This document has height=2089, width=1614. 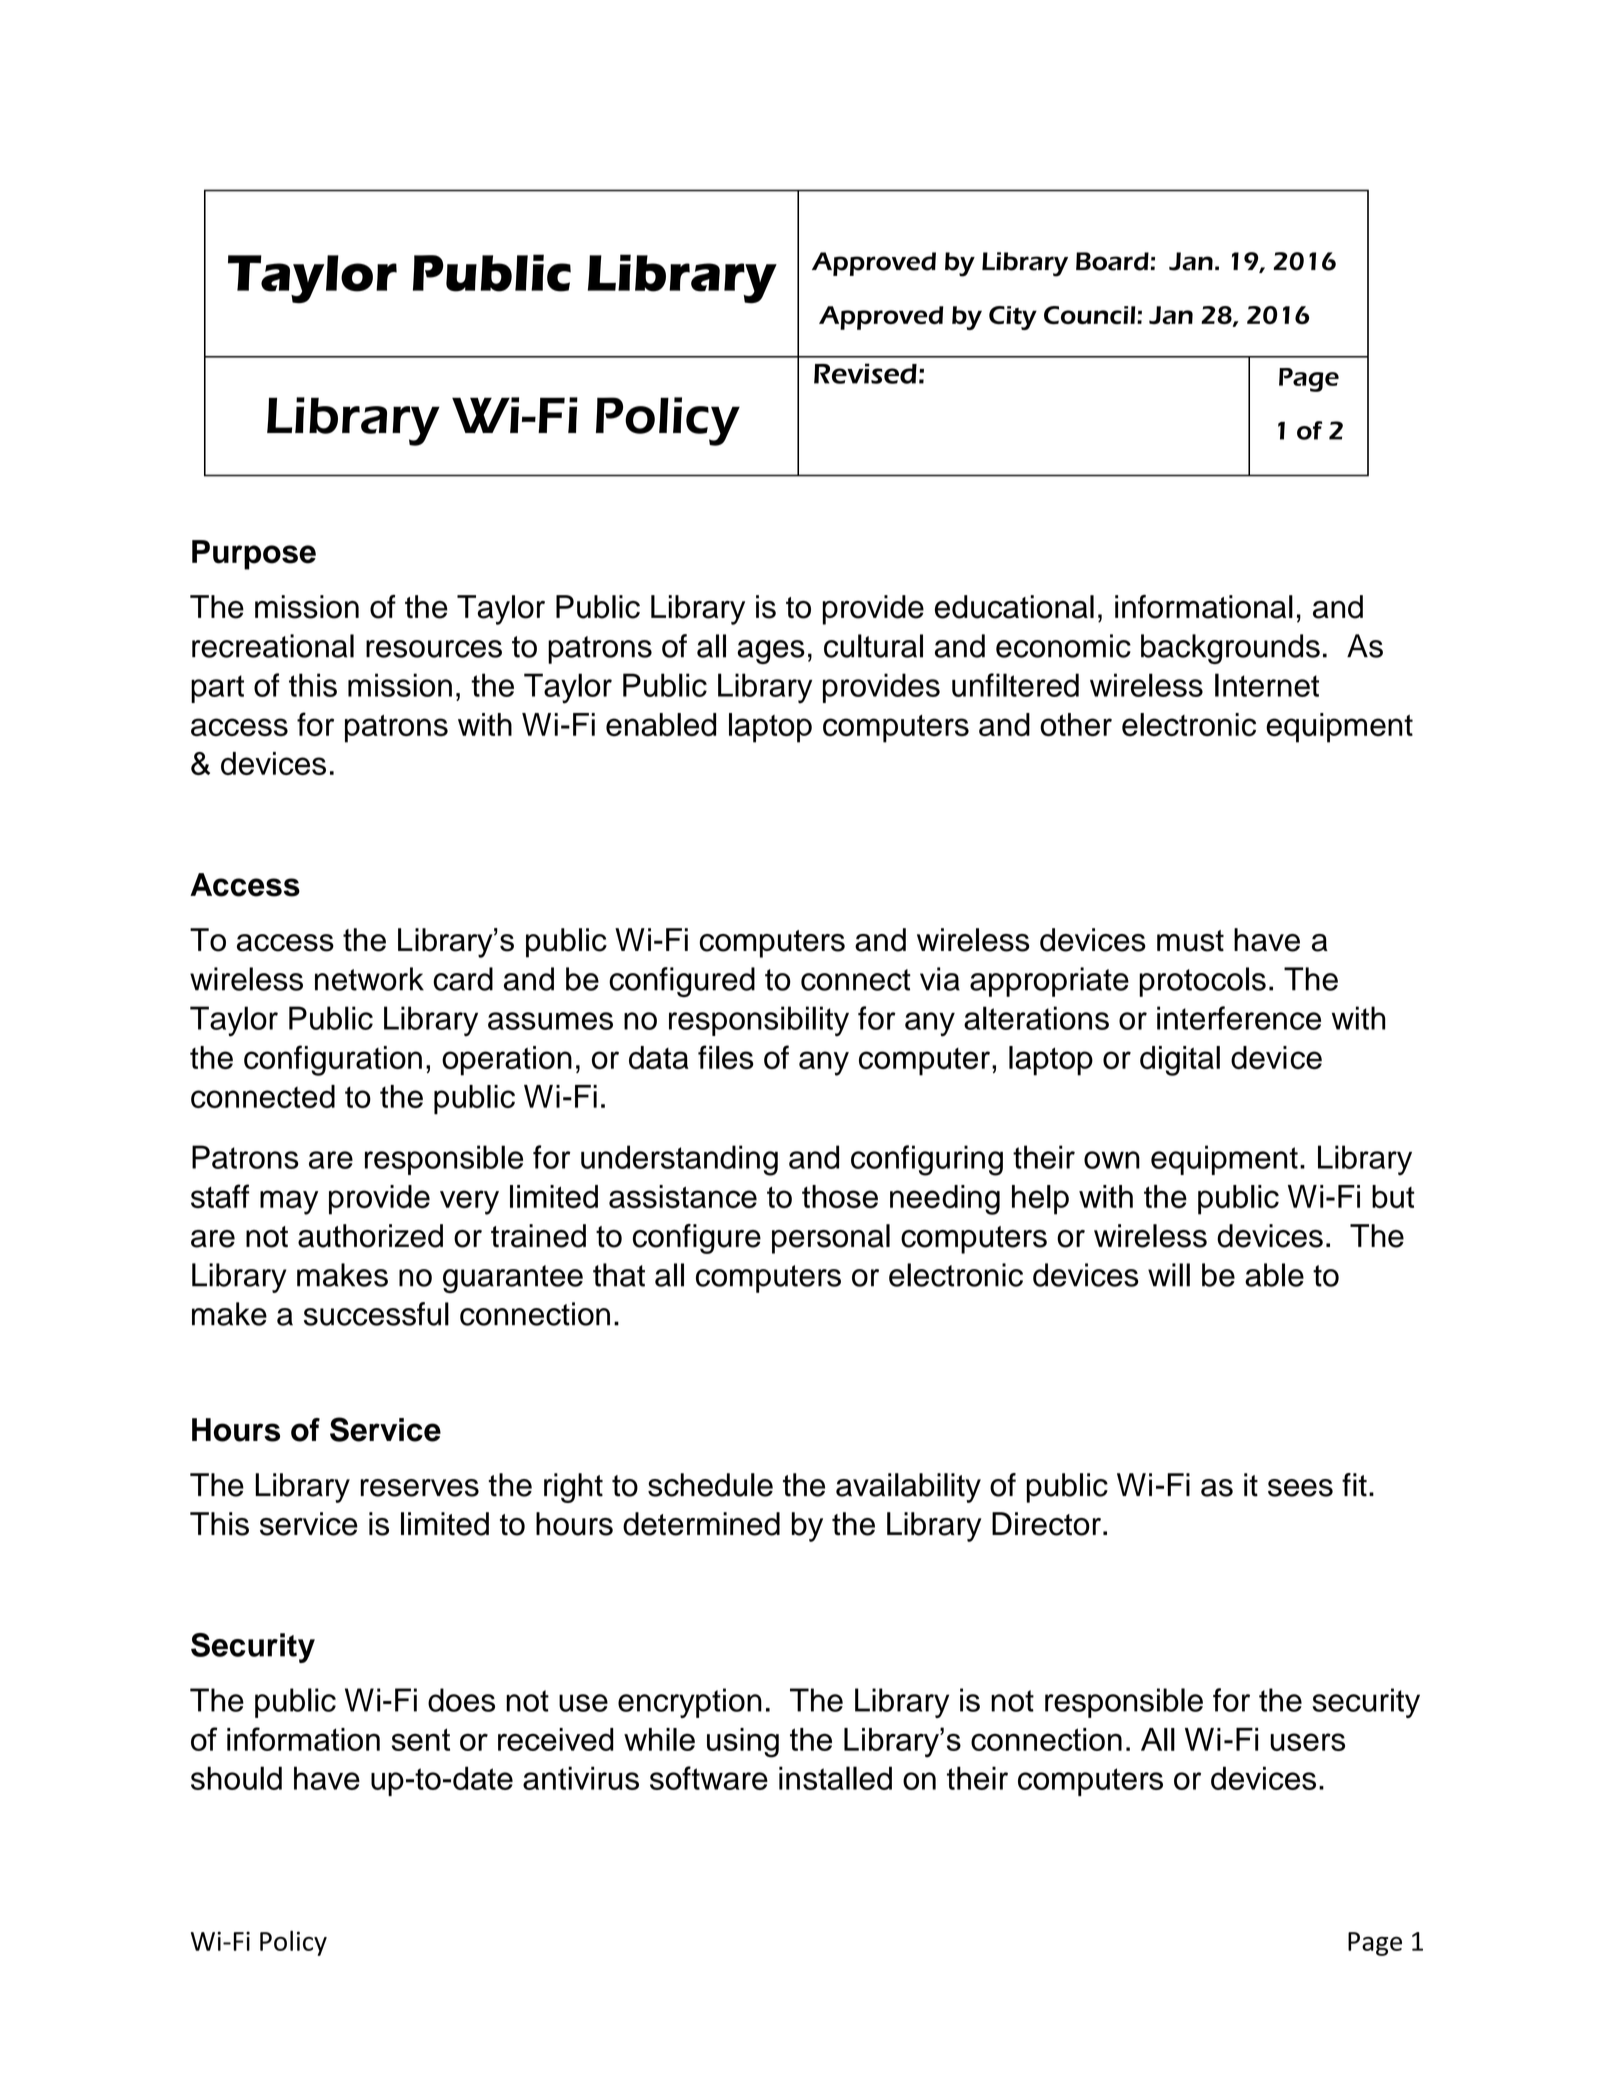 What do you see at coordinates (865, 373) in the document?
I see `Revised` at bounding box center [865, 373].
